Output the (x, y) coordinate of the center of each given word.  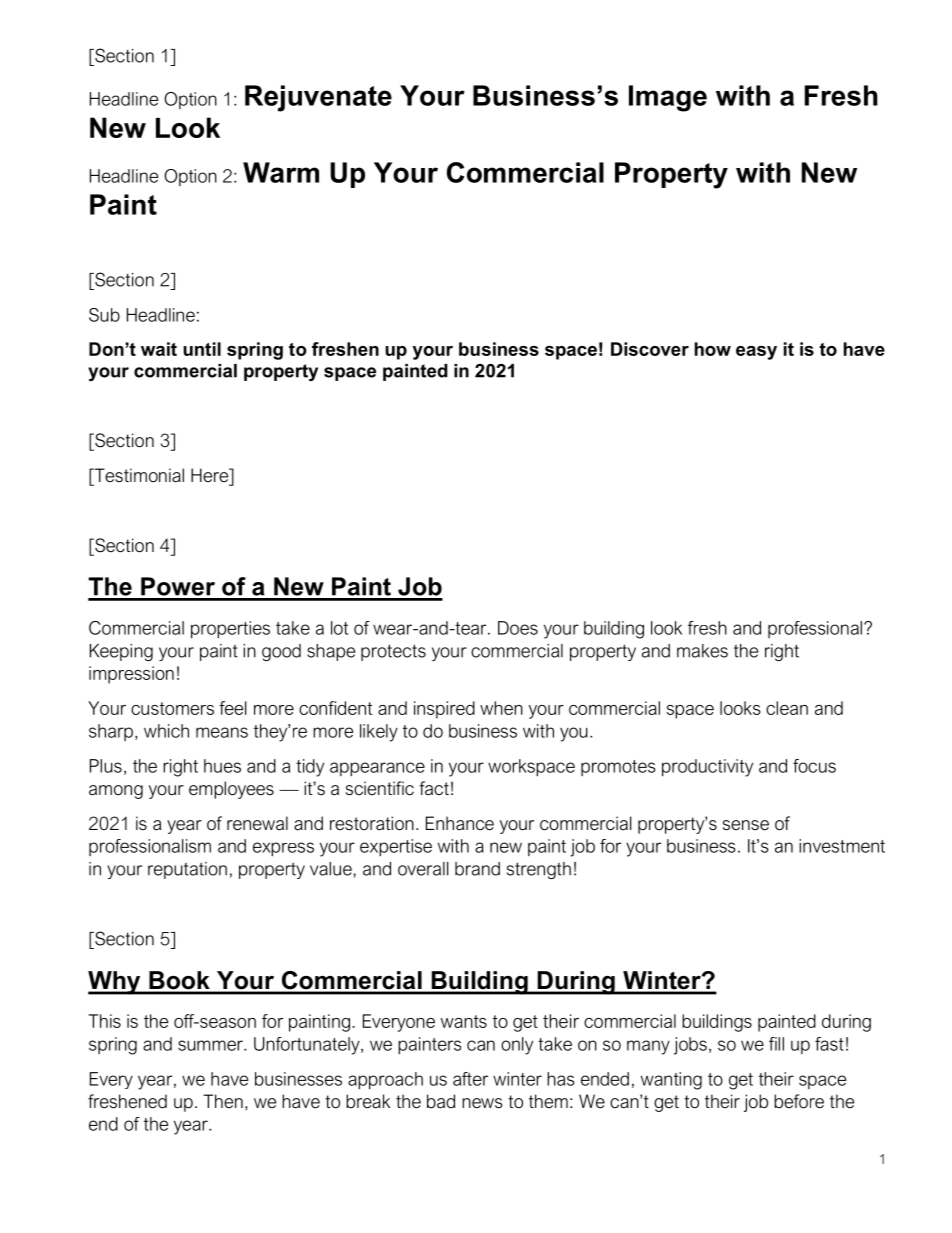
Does (518, 628)
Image (668, 98)
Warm (281, 172)
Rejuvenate (318, 98)
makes (702, 651)
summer (211, 1045)
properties (230, 630)
